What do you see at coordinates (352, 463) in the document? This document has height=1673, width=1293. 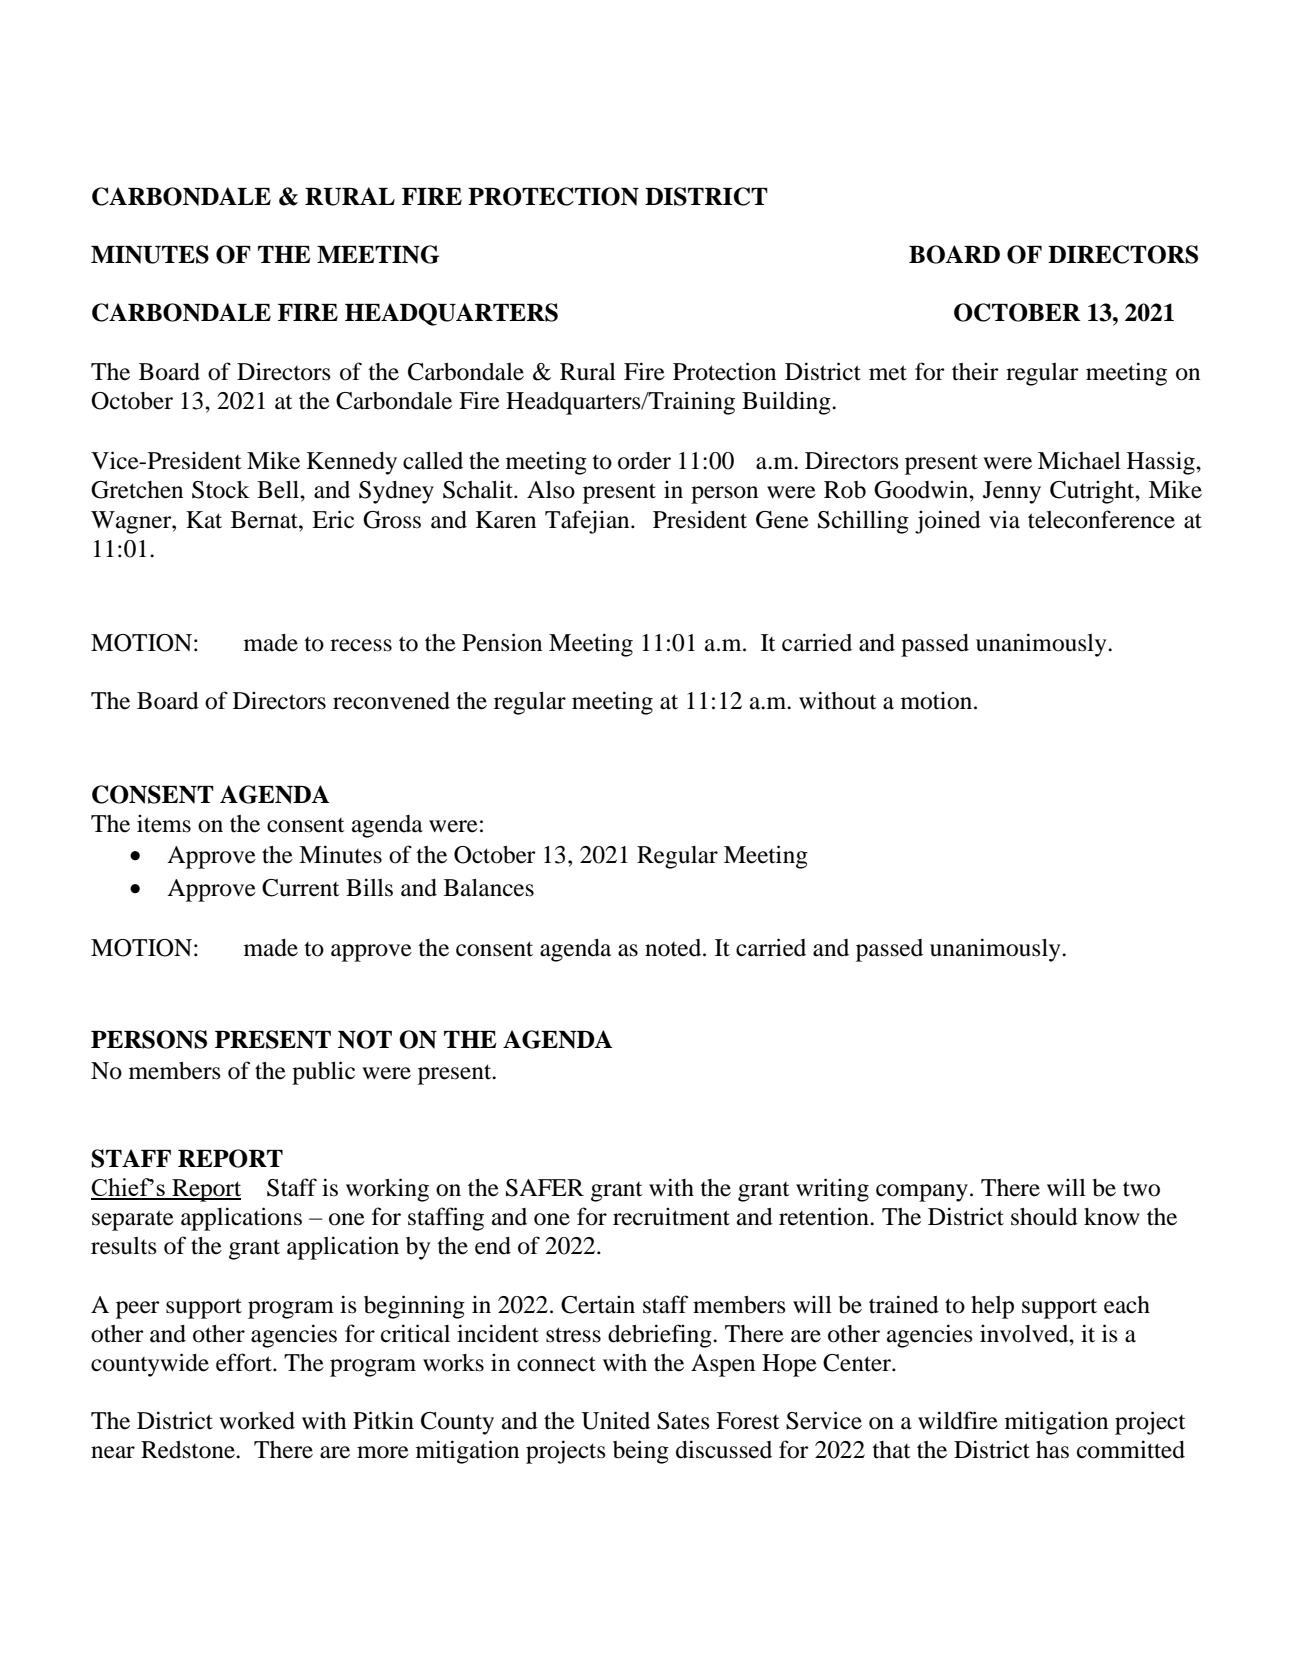 I see `Kennedy` at bounding box center [352, 463].
